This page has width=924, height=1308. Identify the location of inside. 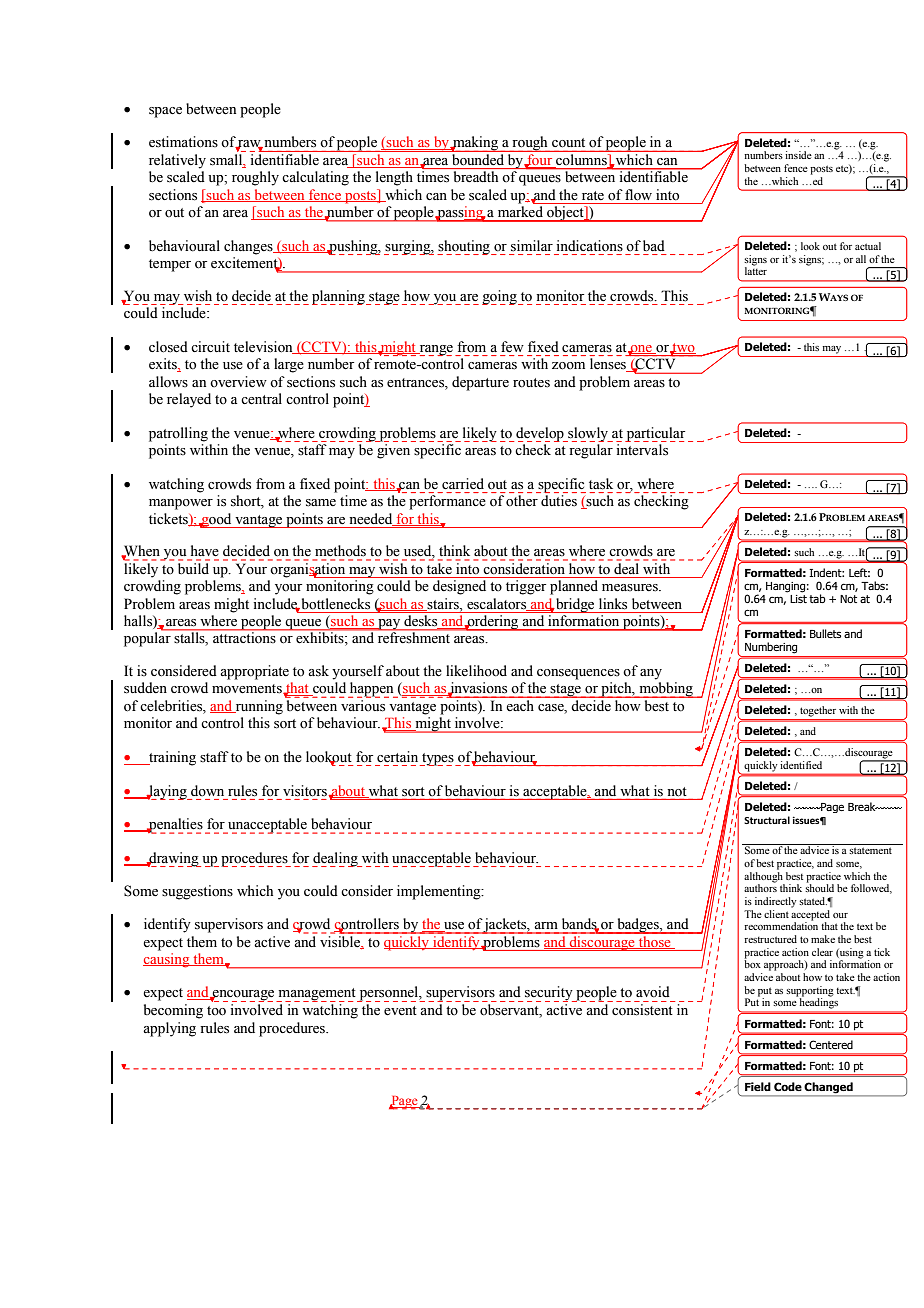
(798, 155).
